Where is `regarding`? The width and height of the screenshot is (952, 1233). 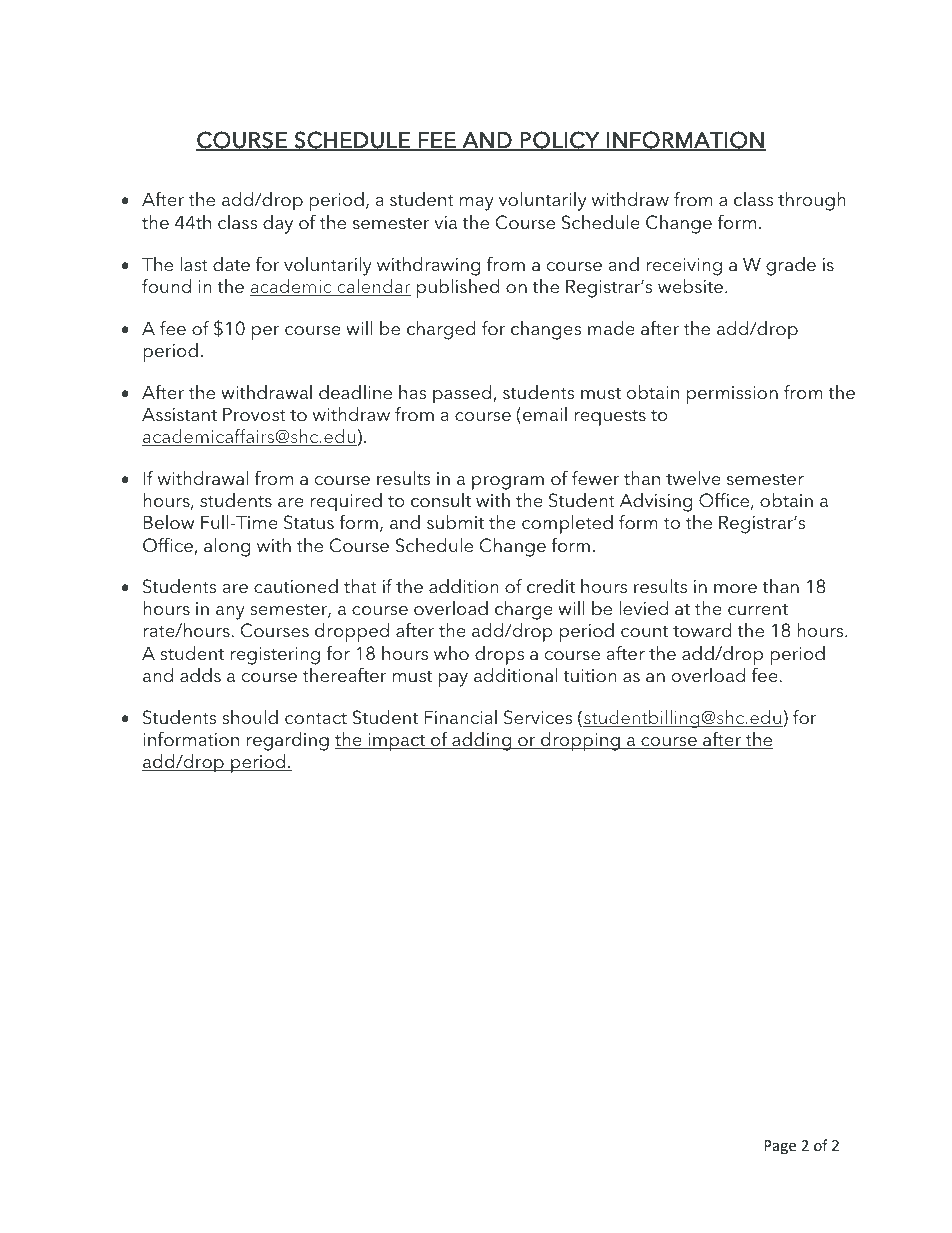
regarding is located at coordinates (288, 741).
